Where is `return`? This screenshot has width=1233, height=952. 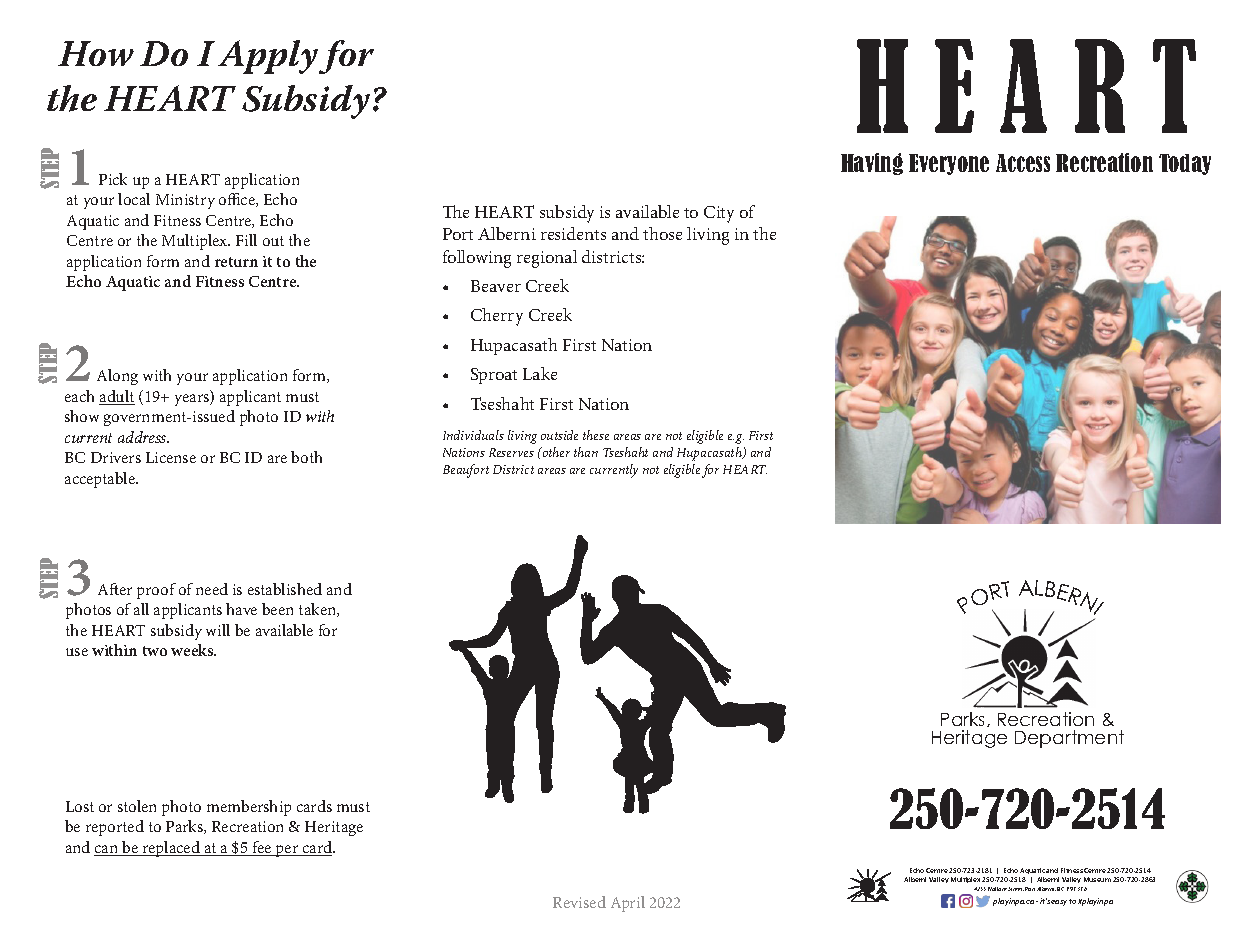 return is located at coordinates (236, 262).
